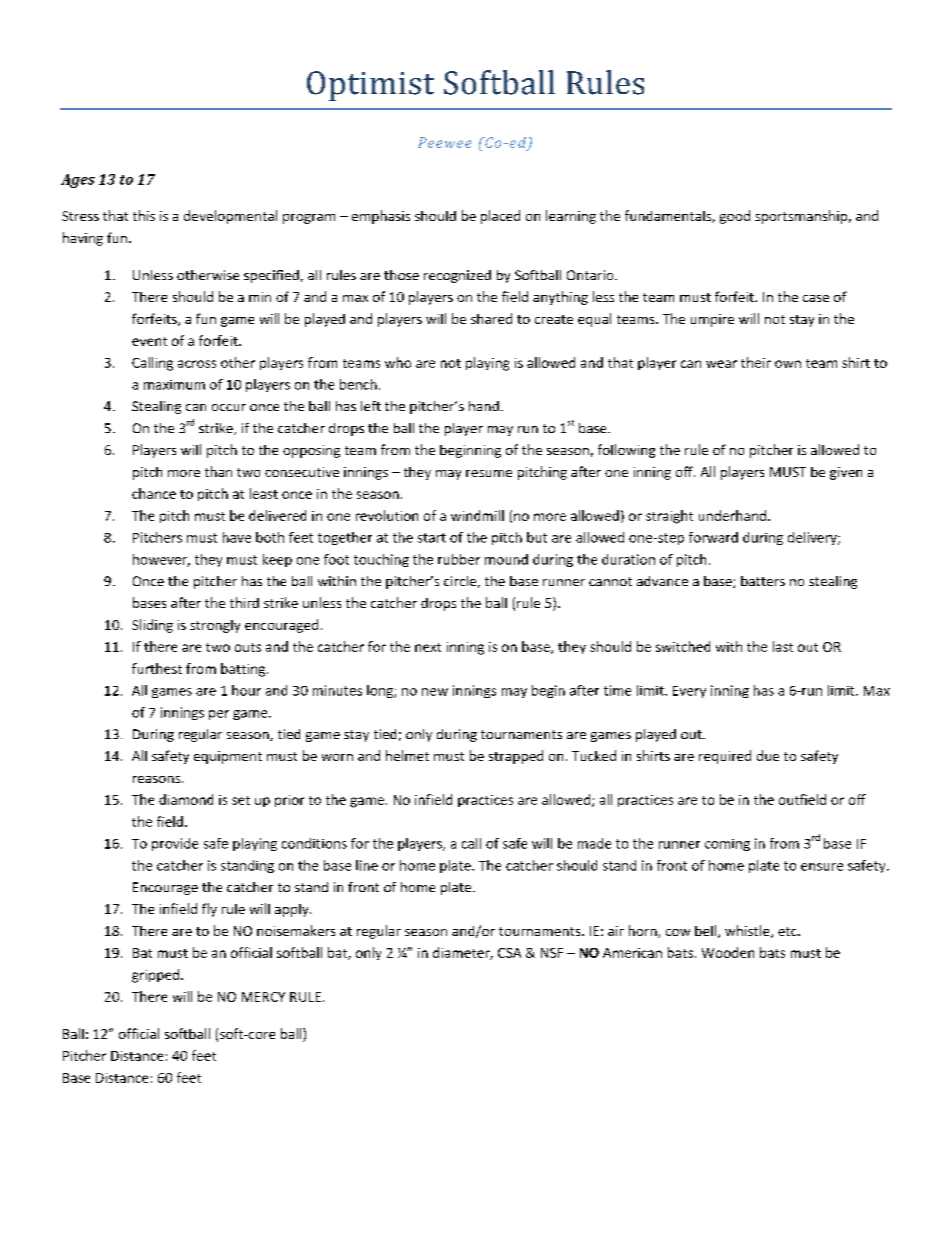 The height and width of the screenshot is (1233, 952). I want to click on CSA, so click(509, 953).
